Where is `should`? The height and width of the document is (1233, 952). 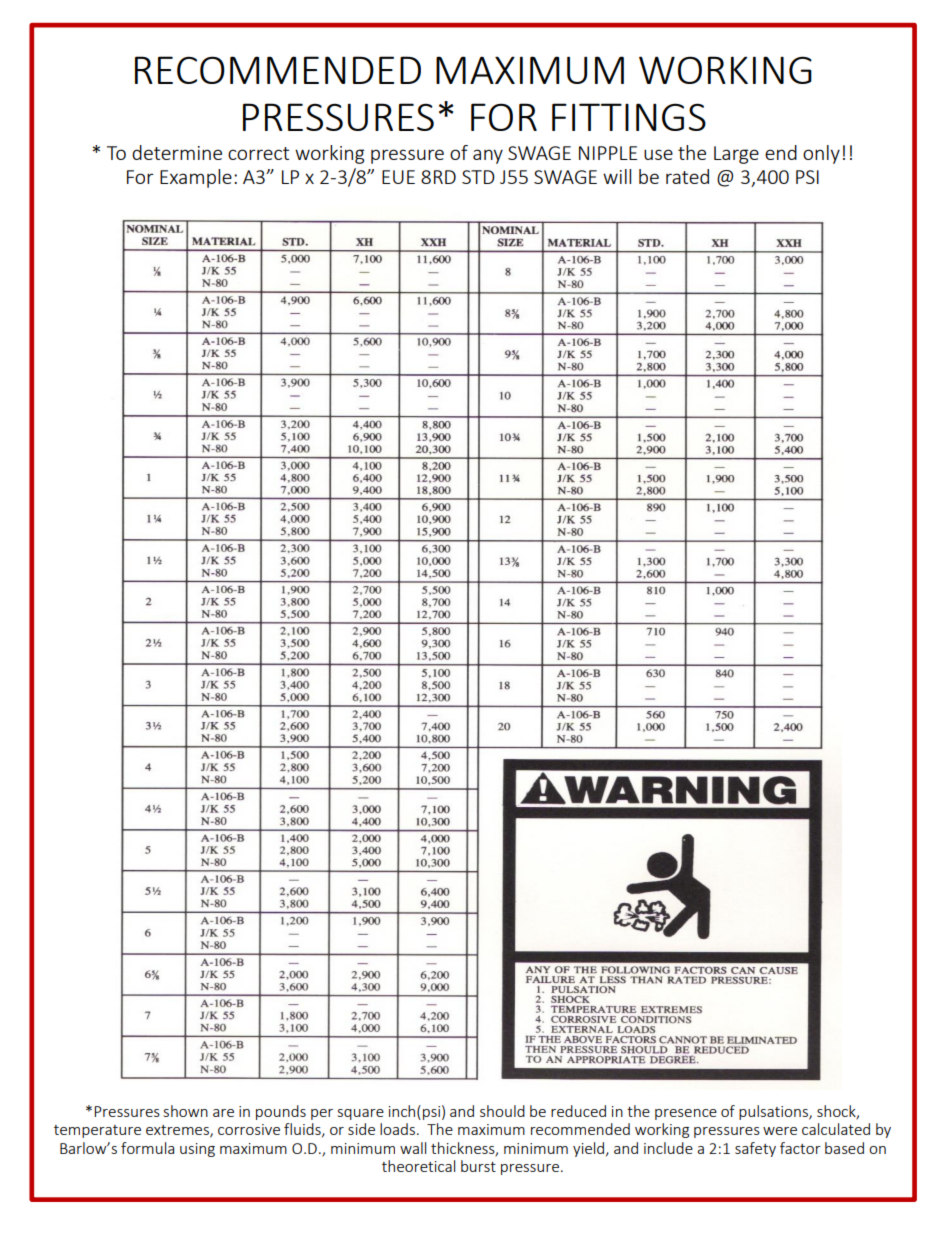
should is located at coordinates (502, 1111).
